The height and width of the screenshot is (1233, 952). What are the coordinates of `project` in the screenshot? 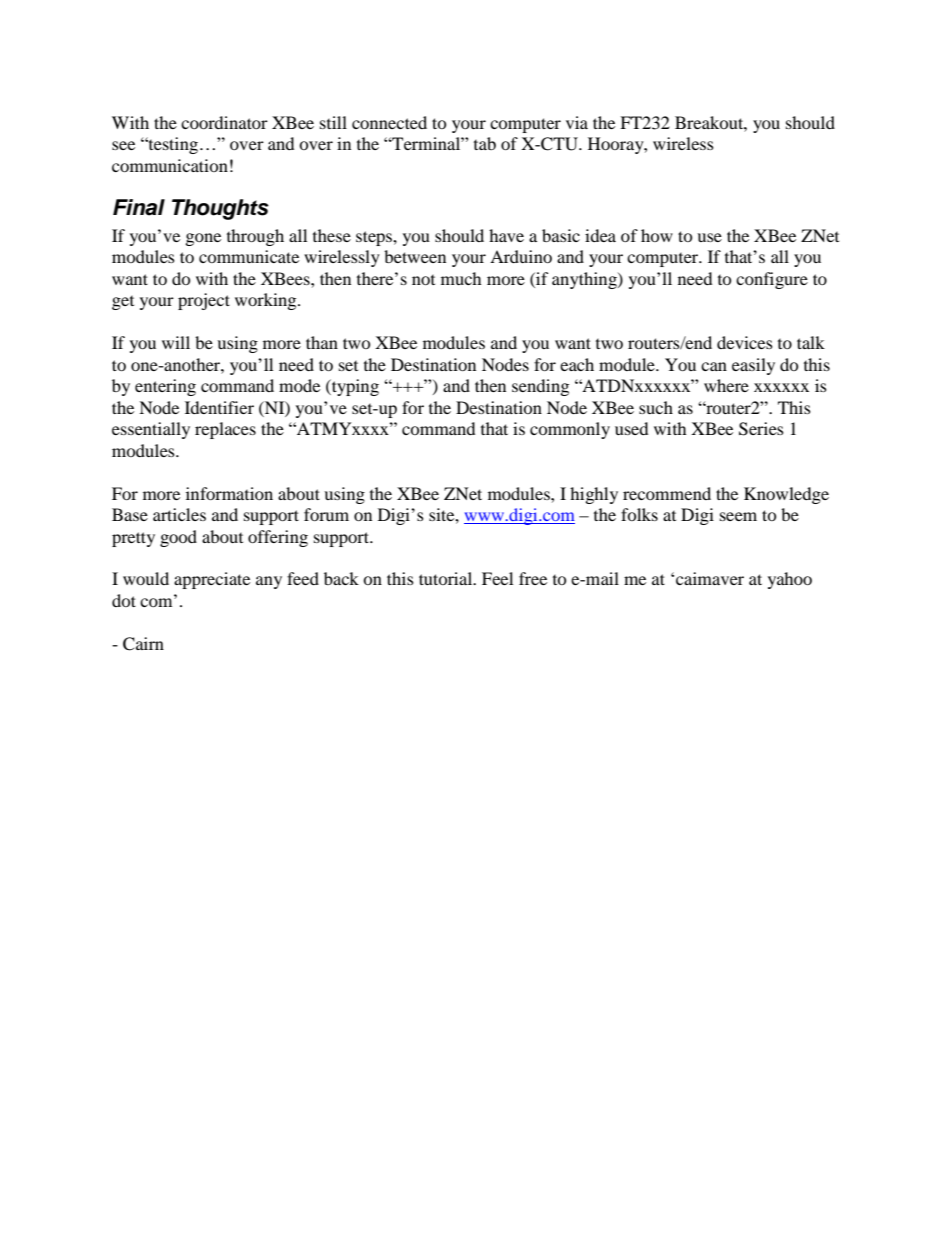 It's located at (204, 301).
